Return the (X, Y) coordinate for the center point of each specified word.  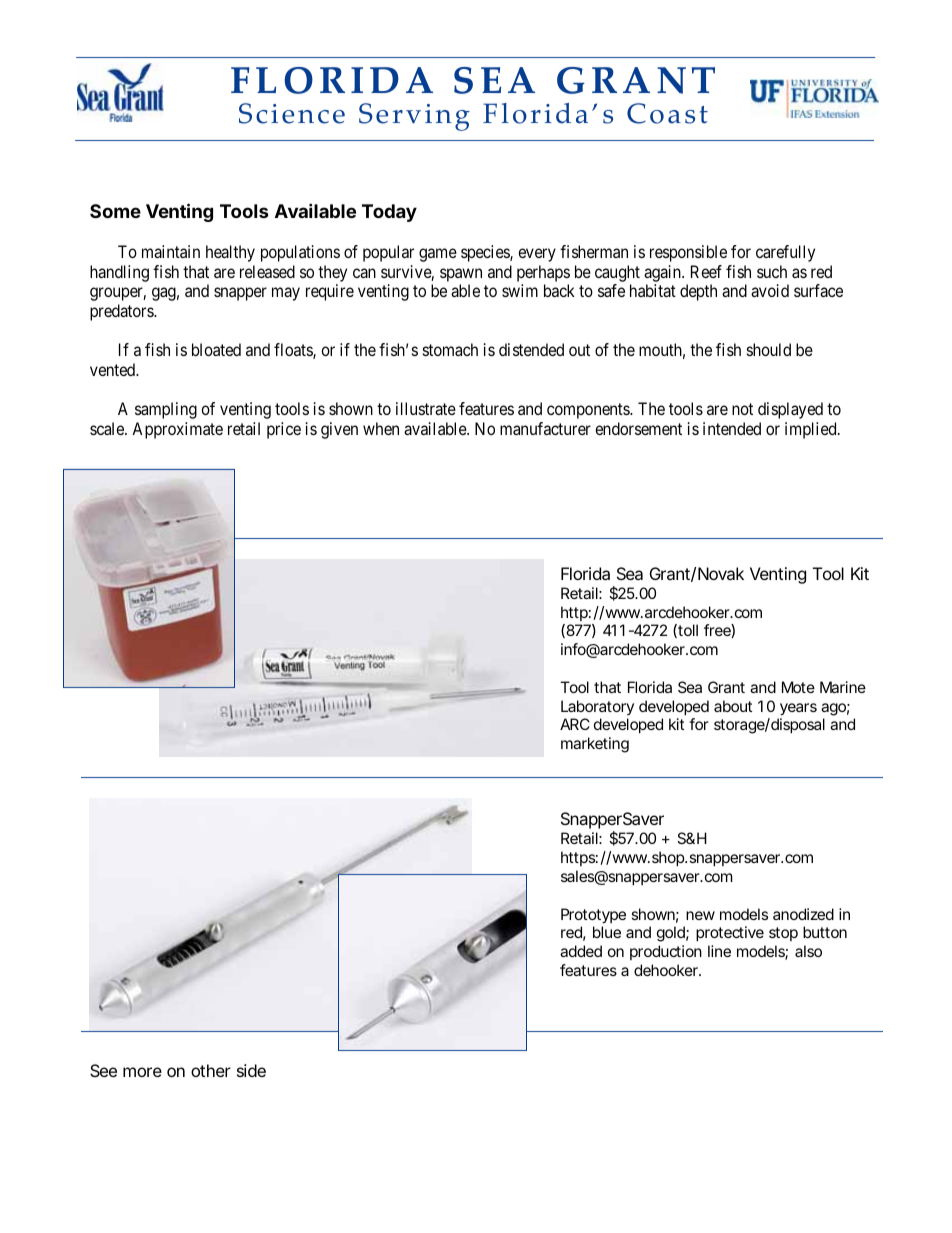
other (211, 1070)
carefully (785, 253)
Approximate (177, 430)
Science (292, 113)
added (581, 951)
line (719, 951)
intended (732, 428)
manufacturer (545, 428)
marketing (595, 745)
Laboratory (597, 707)
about (733, 706)
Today (389, 213)
